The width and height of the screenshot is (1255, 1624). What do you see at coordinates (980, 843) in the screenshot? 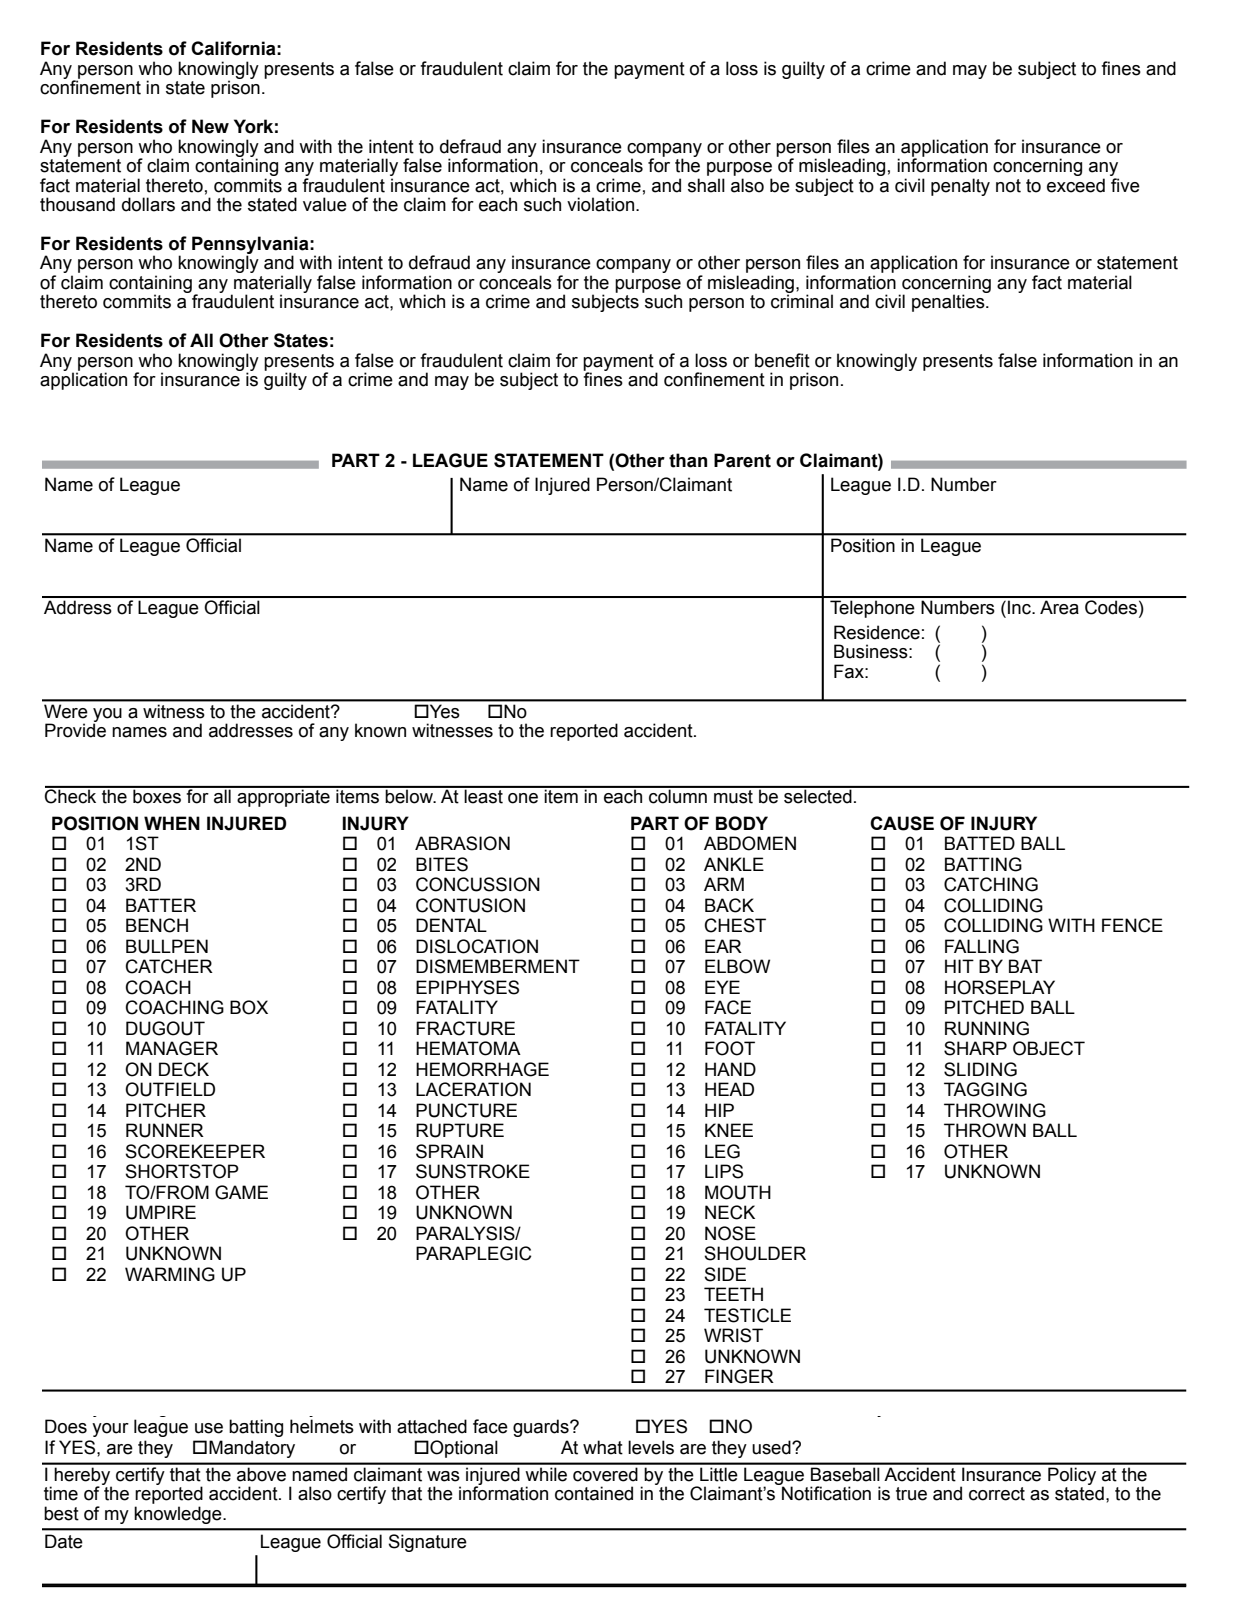
I see `BATTED` at bounding box center [980, 843].
